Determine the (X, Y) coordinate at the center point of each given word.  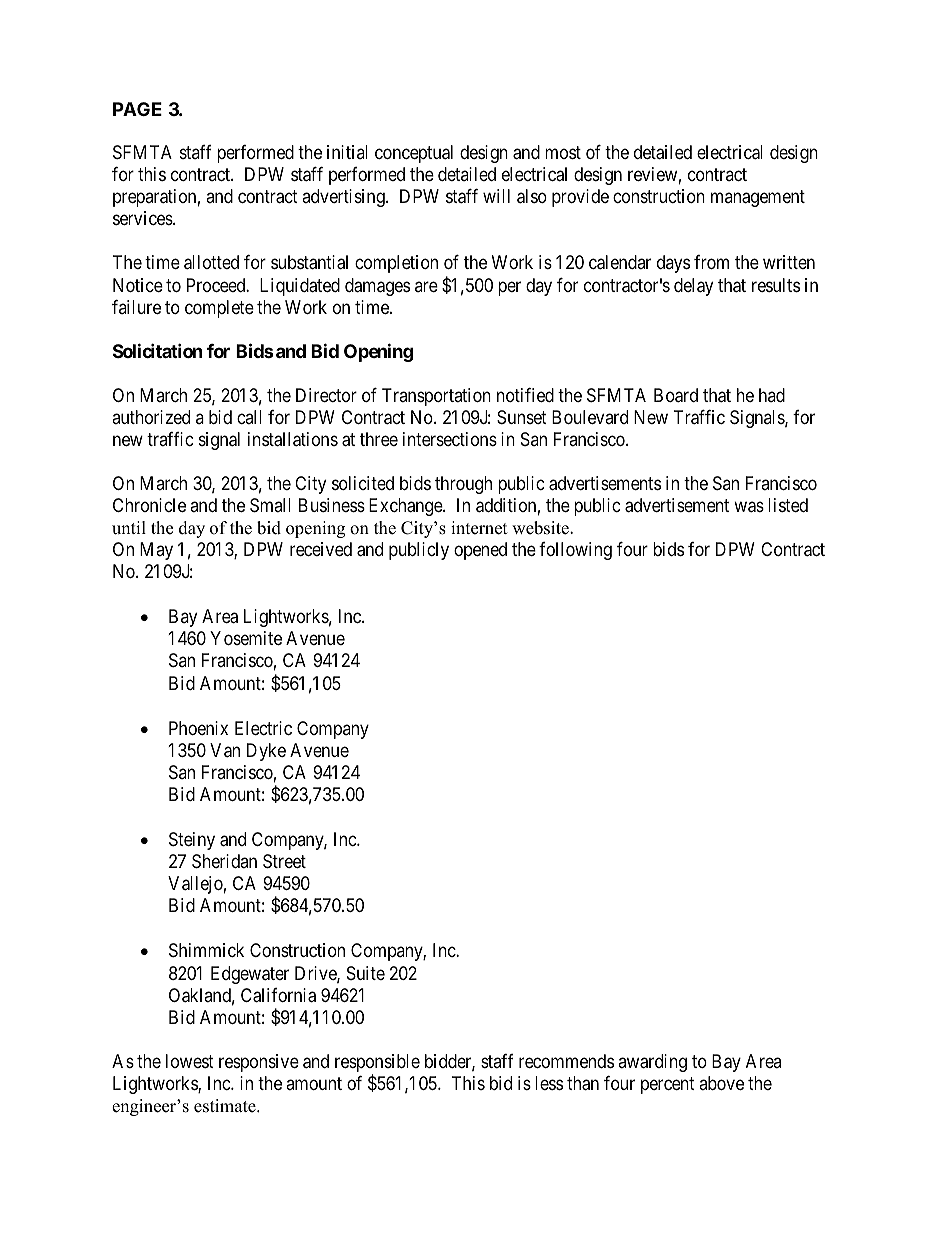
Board (676, 395)
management (758, 199)
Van (225, 750)
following (575, 551)
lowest (190, 1061)
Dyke (266, 752)
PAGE (137, 109)
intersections (450, 439)
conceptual (414, 154)
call (249, 417)
